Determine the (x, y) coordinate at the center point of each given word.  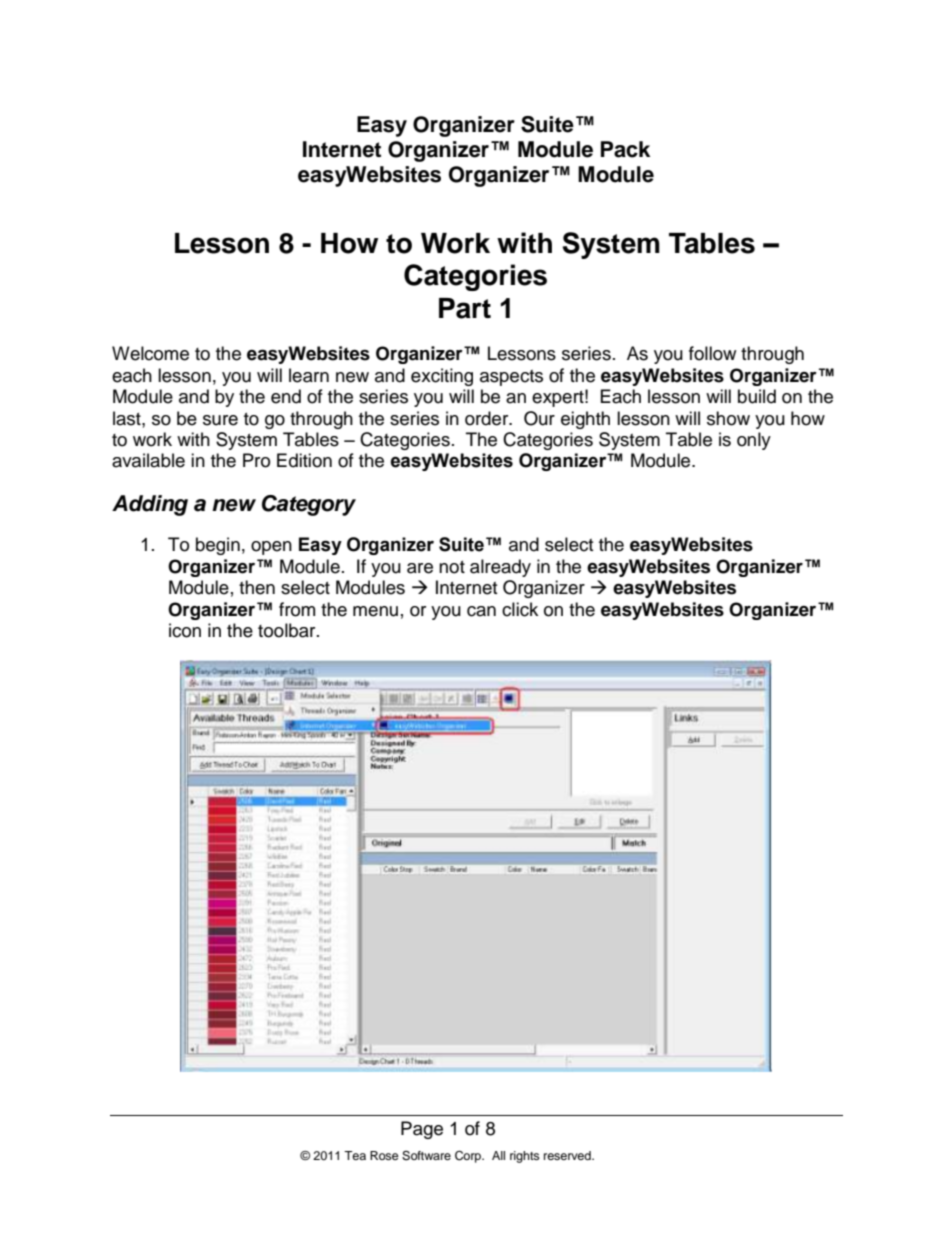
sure (220, 420)
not (452, 567)
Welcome (150, 353)
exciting (442, 377)
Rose (384, 1155)
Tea (355, 1155)
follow (712, 353)
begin (218, 546)
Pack (625, 149)
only (754, 441)
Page (422, 1130)
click (520, 609)
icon (185, 630)
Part (465, 308)
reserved (568, 1155)
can (481, 611)
